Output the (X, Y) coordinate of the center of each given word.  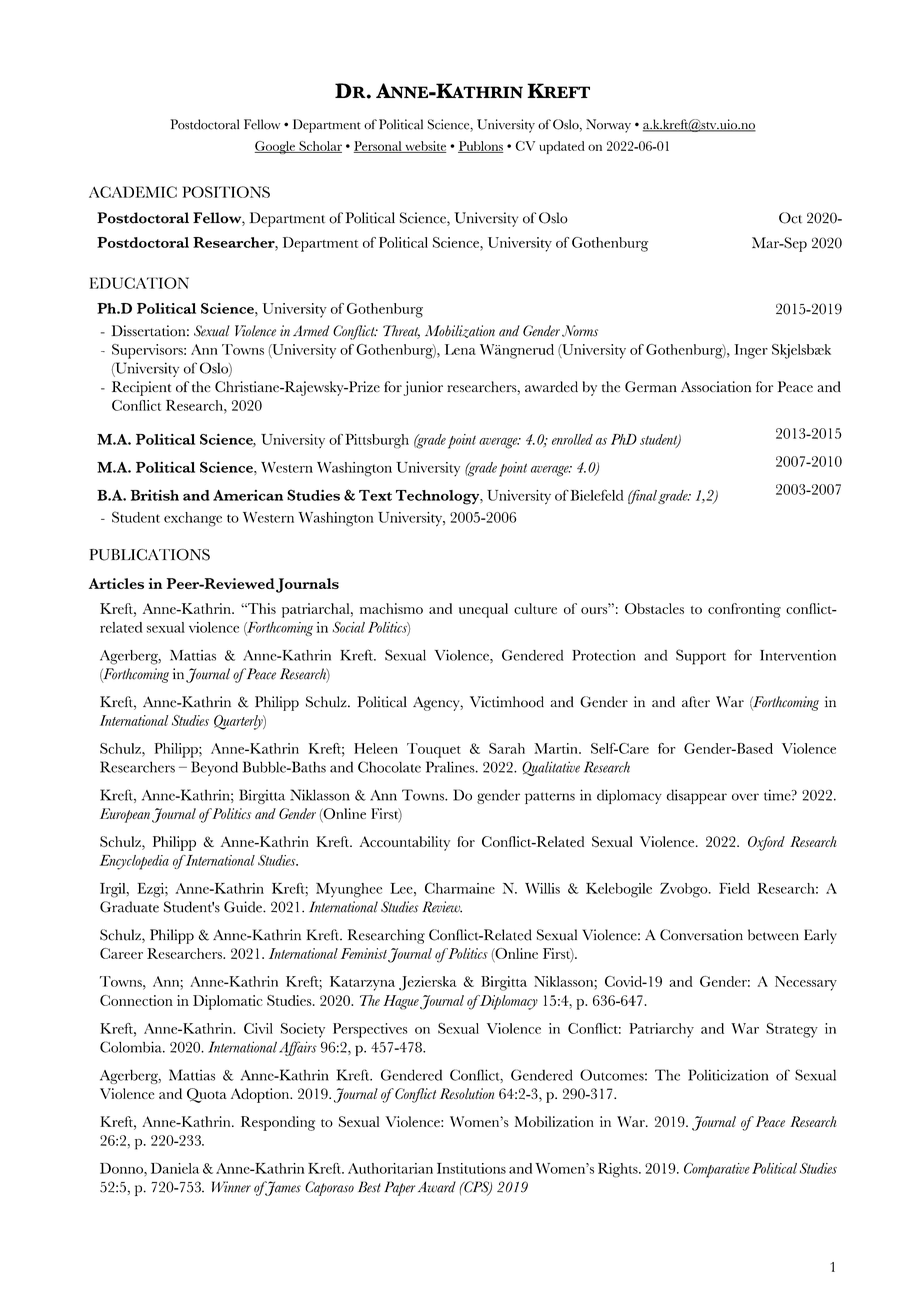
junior (423, 388)
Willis (542, 888)
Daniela (175, 1168)
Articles (116, 583)
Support (701, 657)
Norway (608, 126)
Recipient (141, 388)
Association (716, 386)
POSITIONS (226, 192)
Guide (244, 907)
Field (734, 888)
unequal (483, 610)
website (424, 147)
